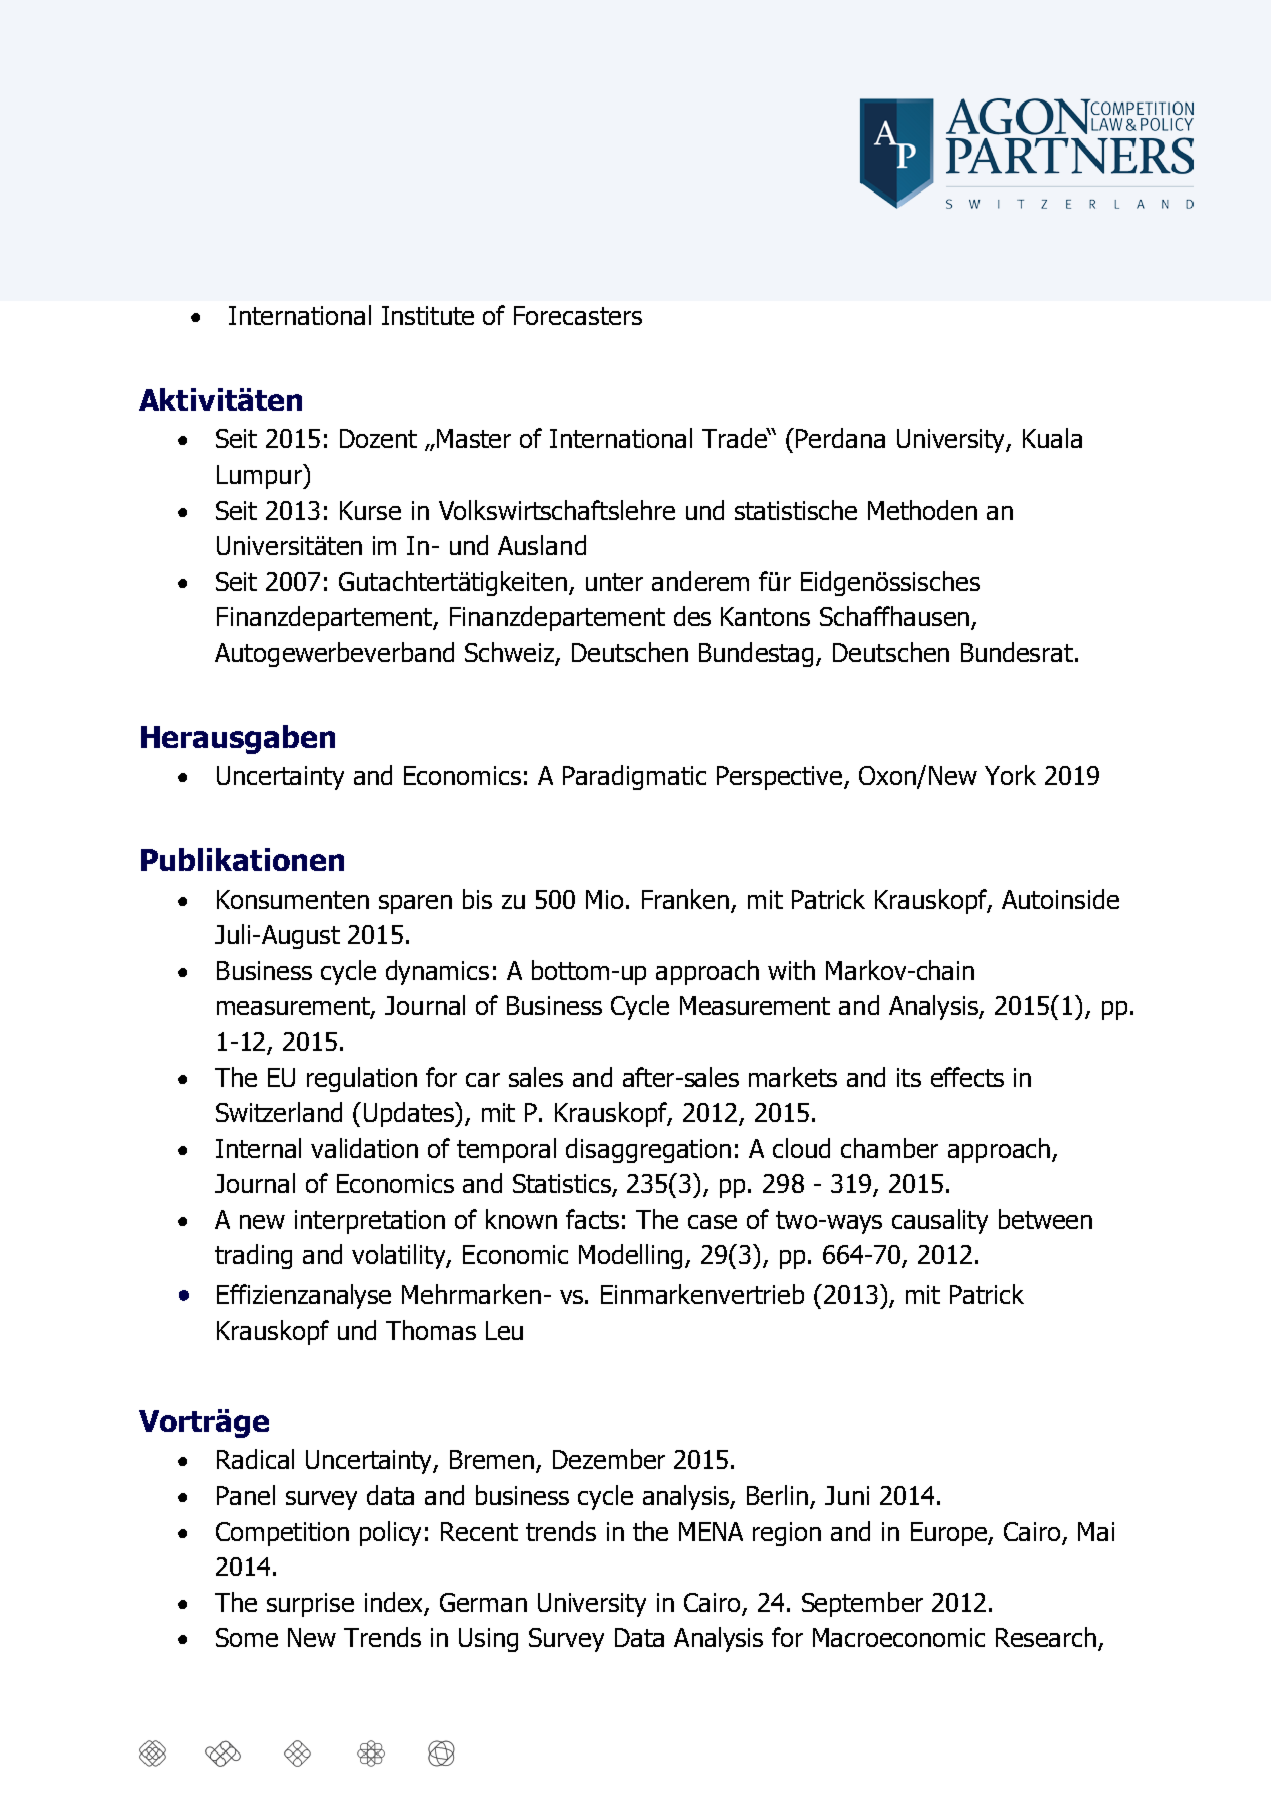 The height and width of the screenshot is (1796, 1271). What do you see at coordinates (940, 1221) in the screenshot?
I see `causality` at bounding box center [940, 1221].
